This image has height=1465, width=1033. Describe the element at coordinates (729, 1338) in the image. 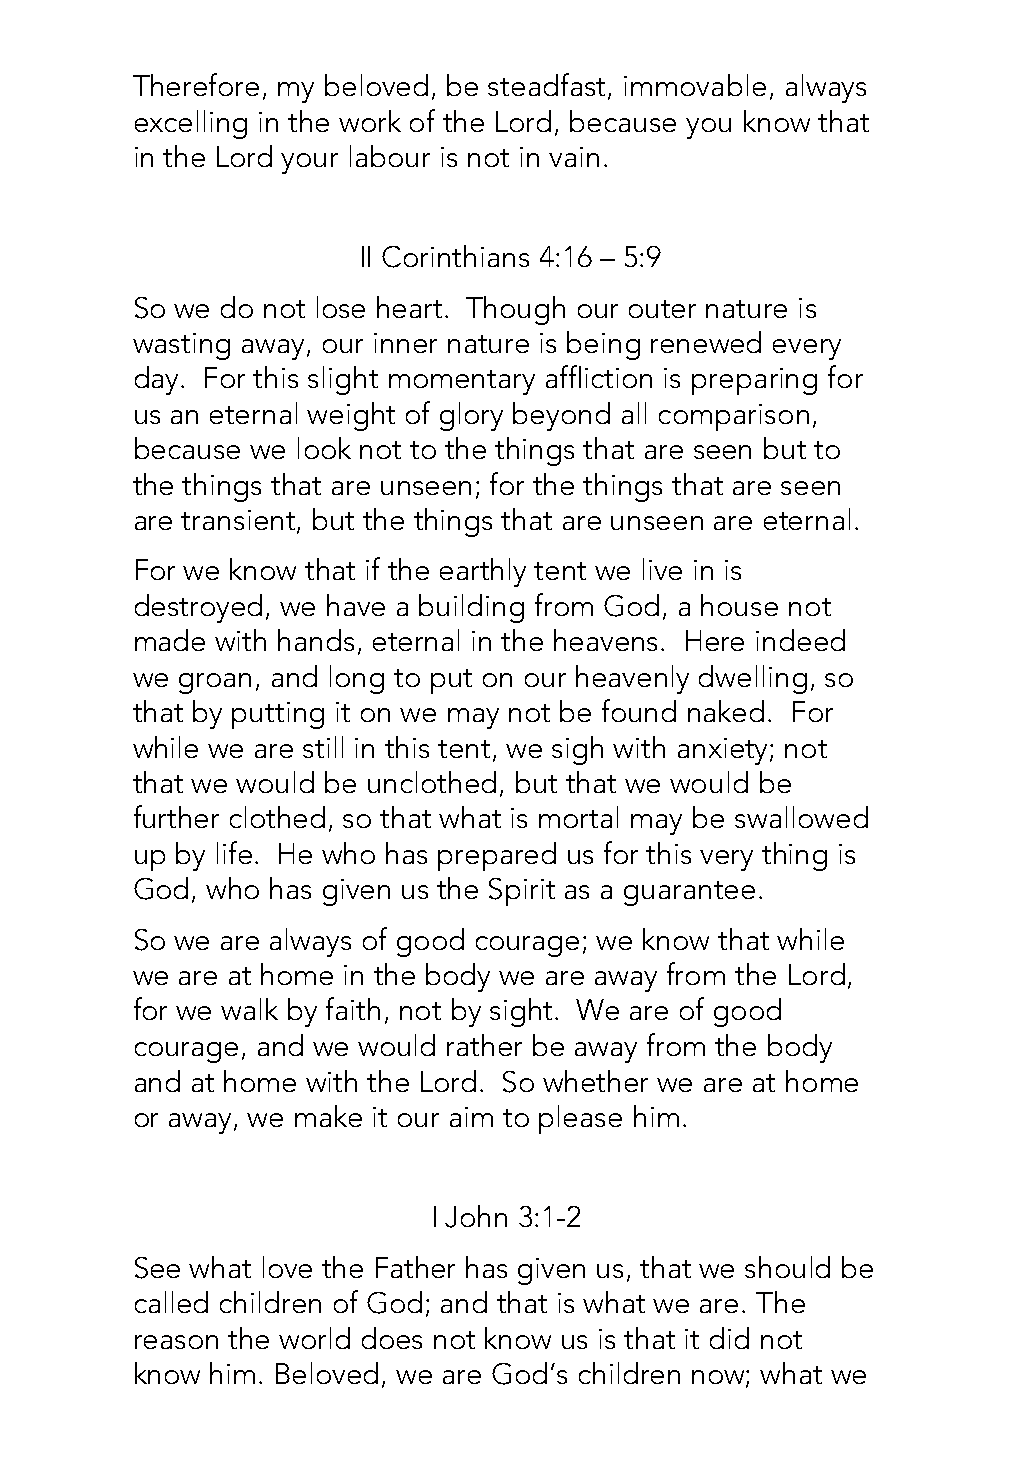

I see `did` at that location.
